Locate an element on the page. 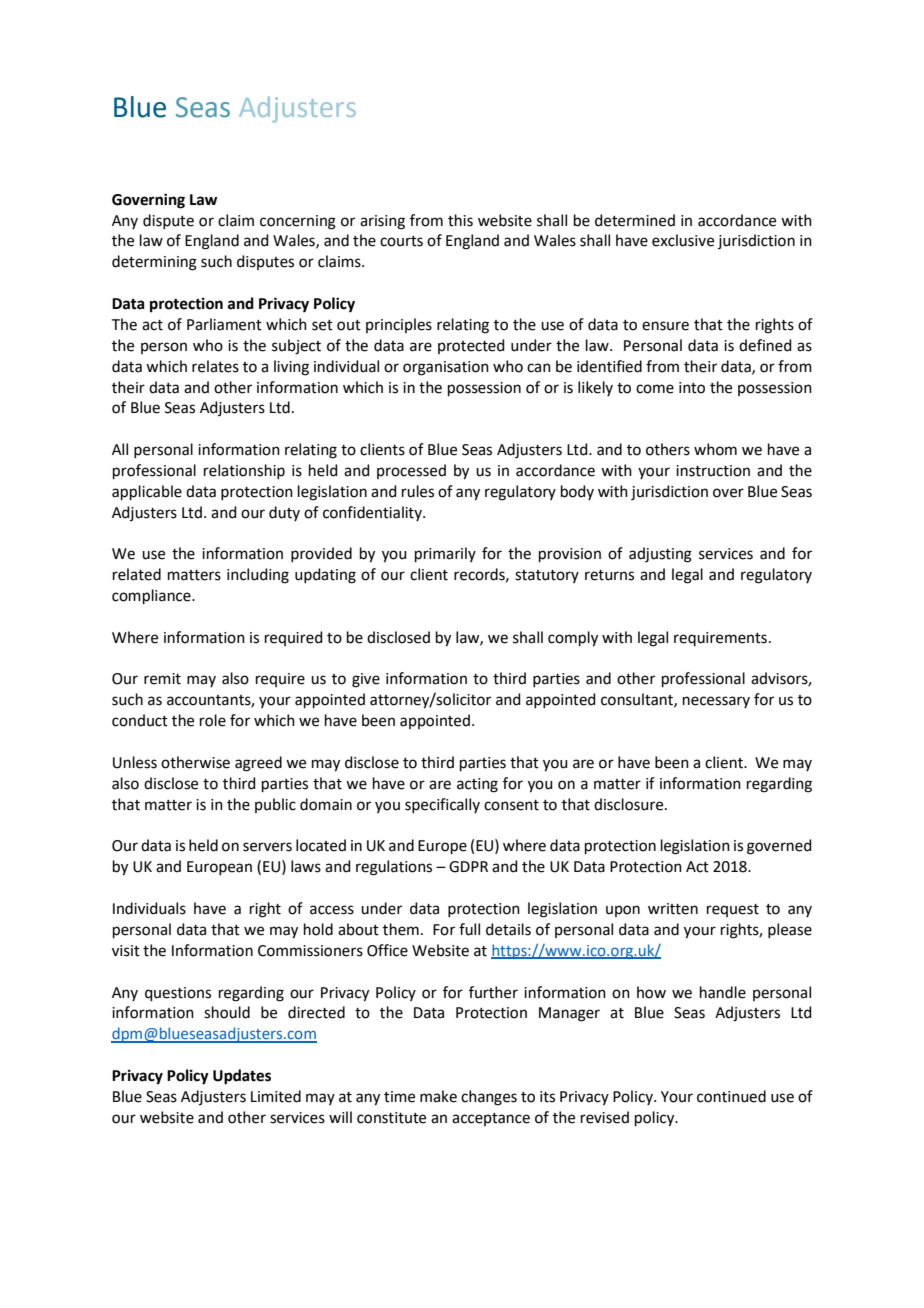 The width and height of the page is (924, 1308). GDPR is located at coordinates (468, 867).
